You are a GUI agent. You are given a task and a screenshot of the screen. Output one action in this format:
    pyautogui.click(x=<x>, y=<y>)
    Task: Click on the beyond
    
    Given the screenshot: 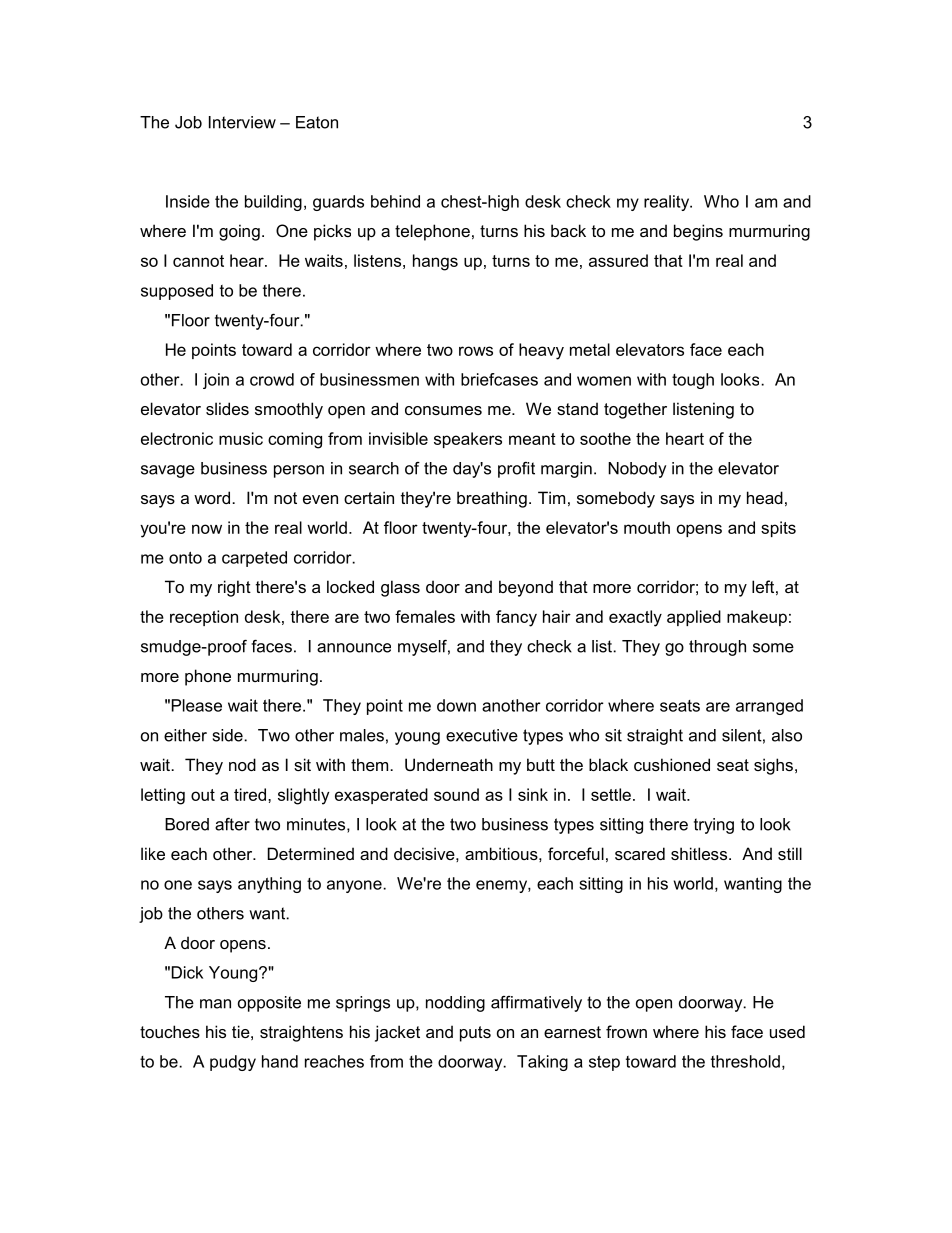 What is the action you would take?
    pyautogui.click(x=526, y=588)
